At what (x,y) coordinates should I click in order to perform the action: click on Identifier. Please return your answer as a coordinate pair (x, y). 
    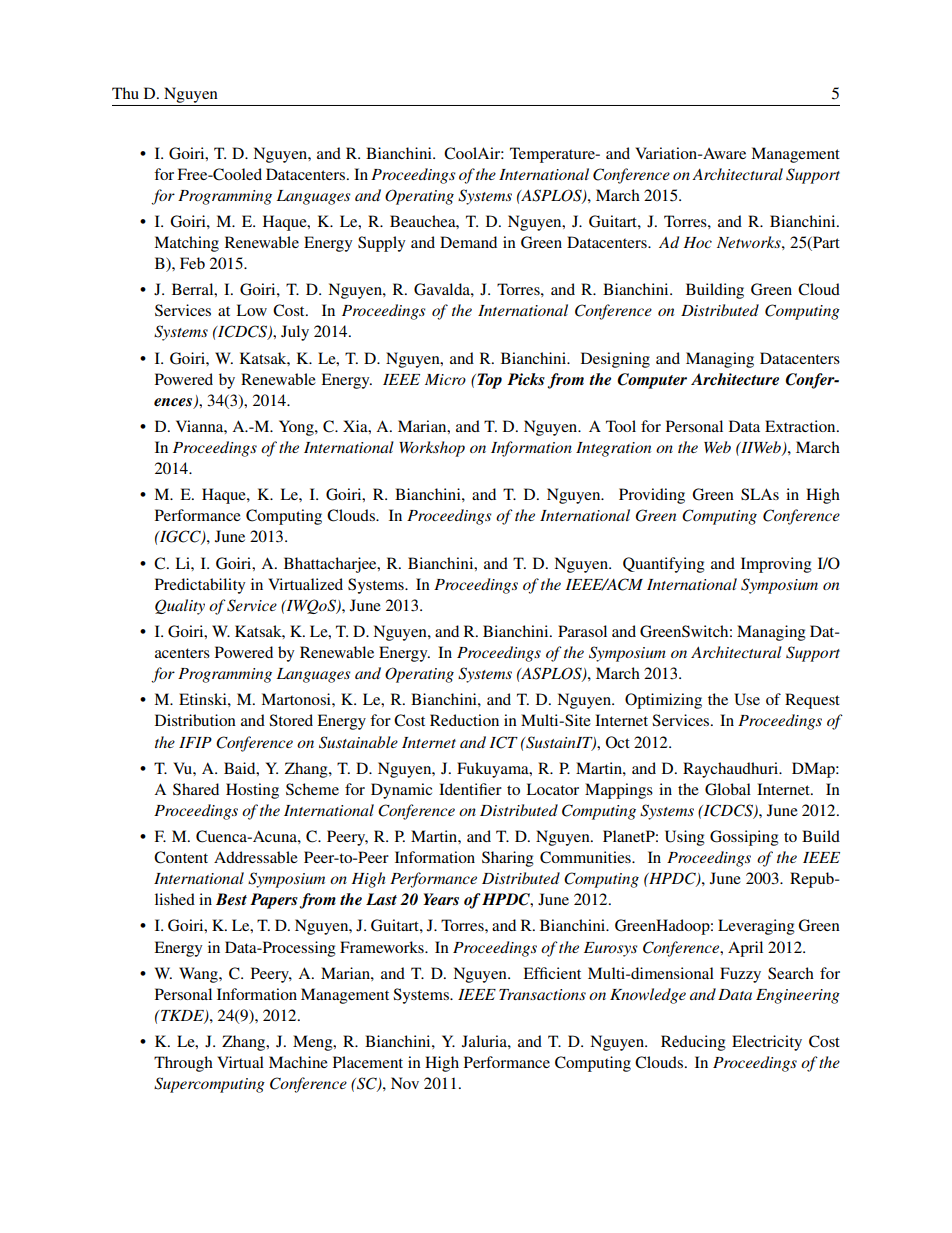
    Looking at the image, I should click on (470, 789).
